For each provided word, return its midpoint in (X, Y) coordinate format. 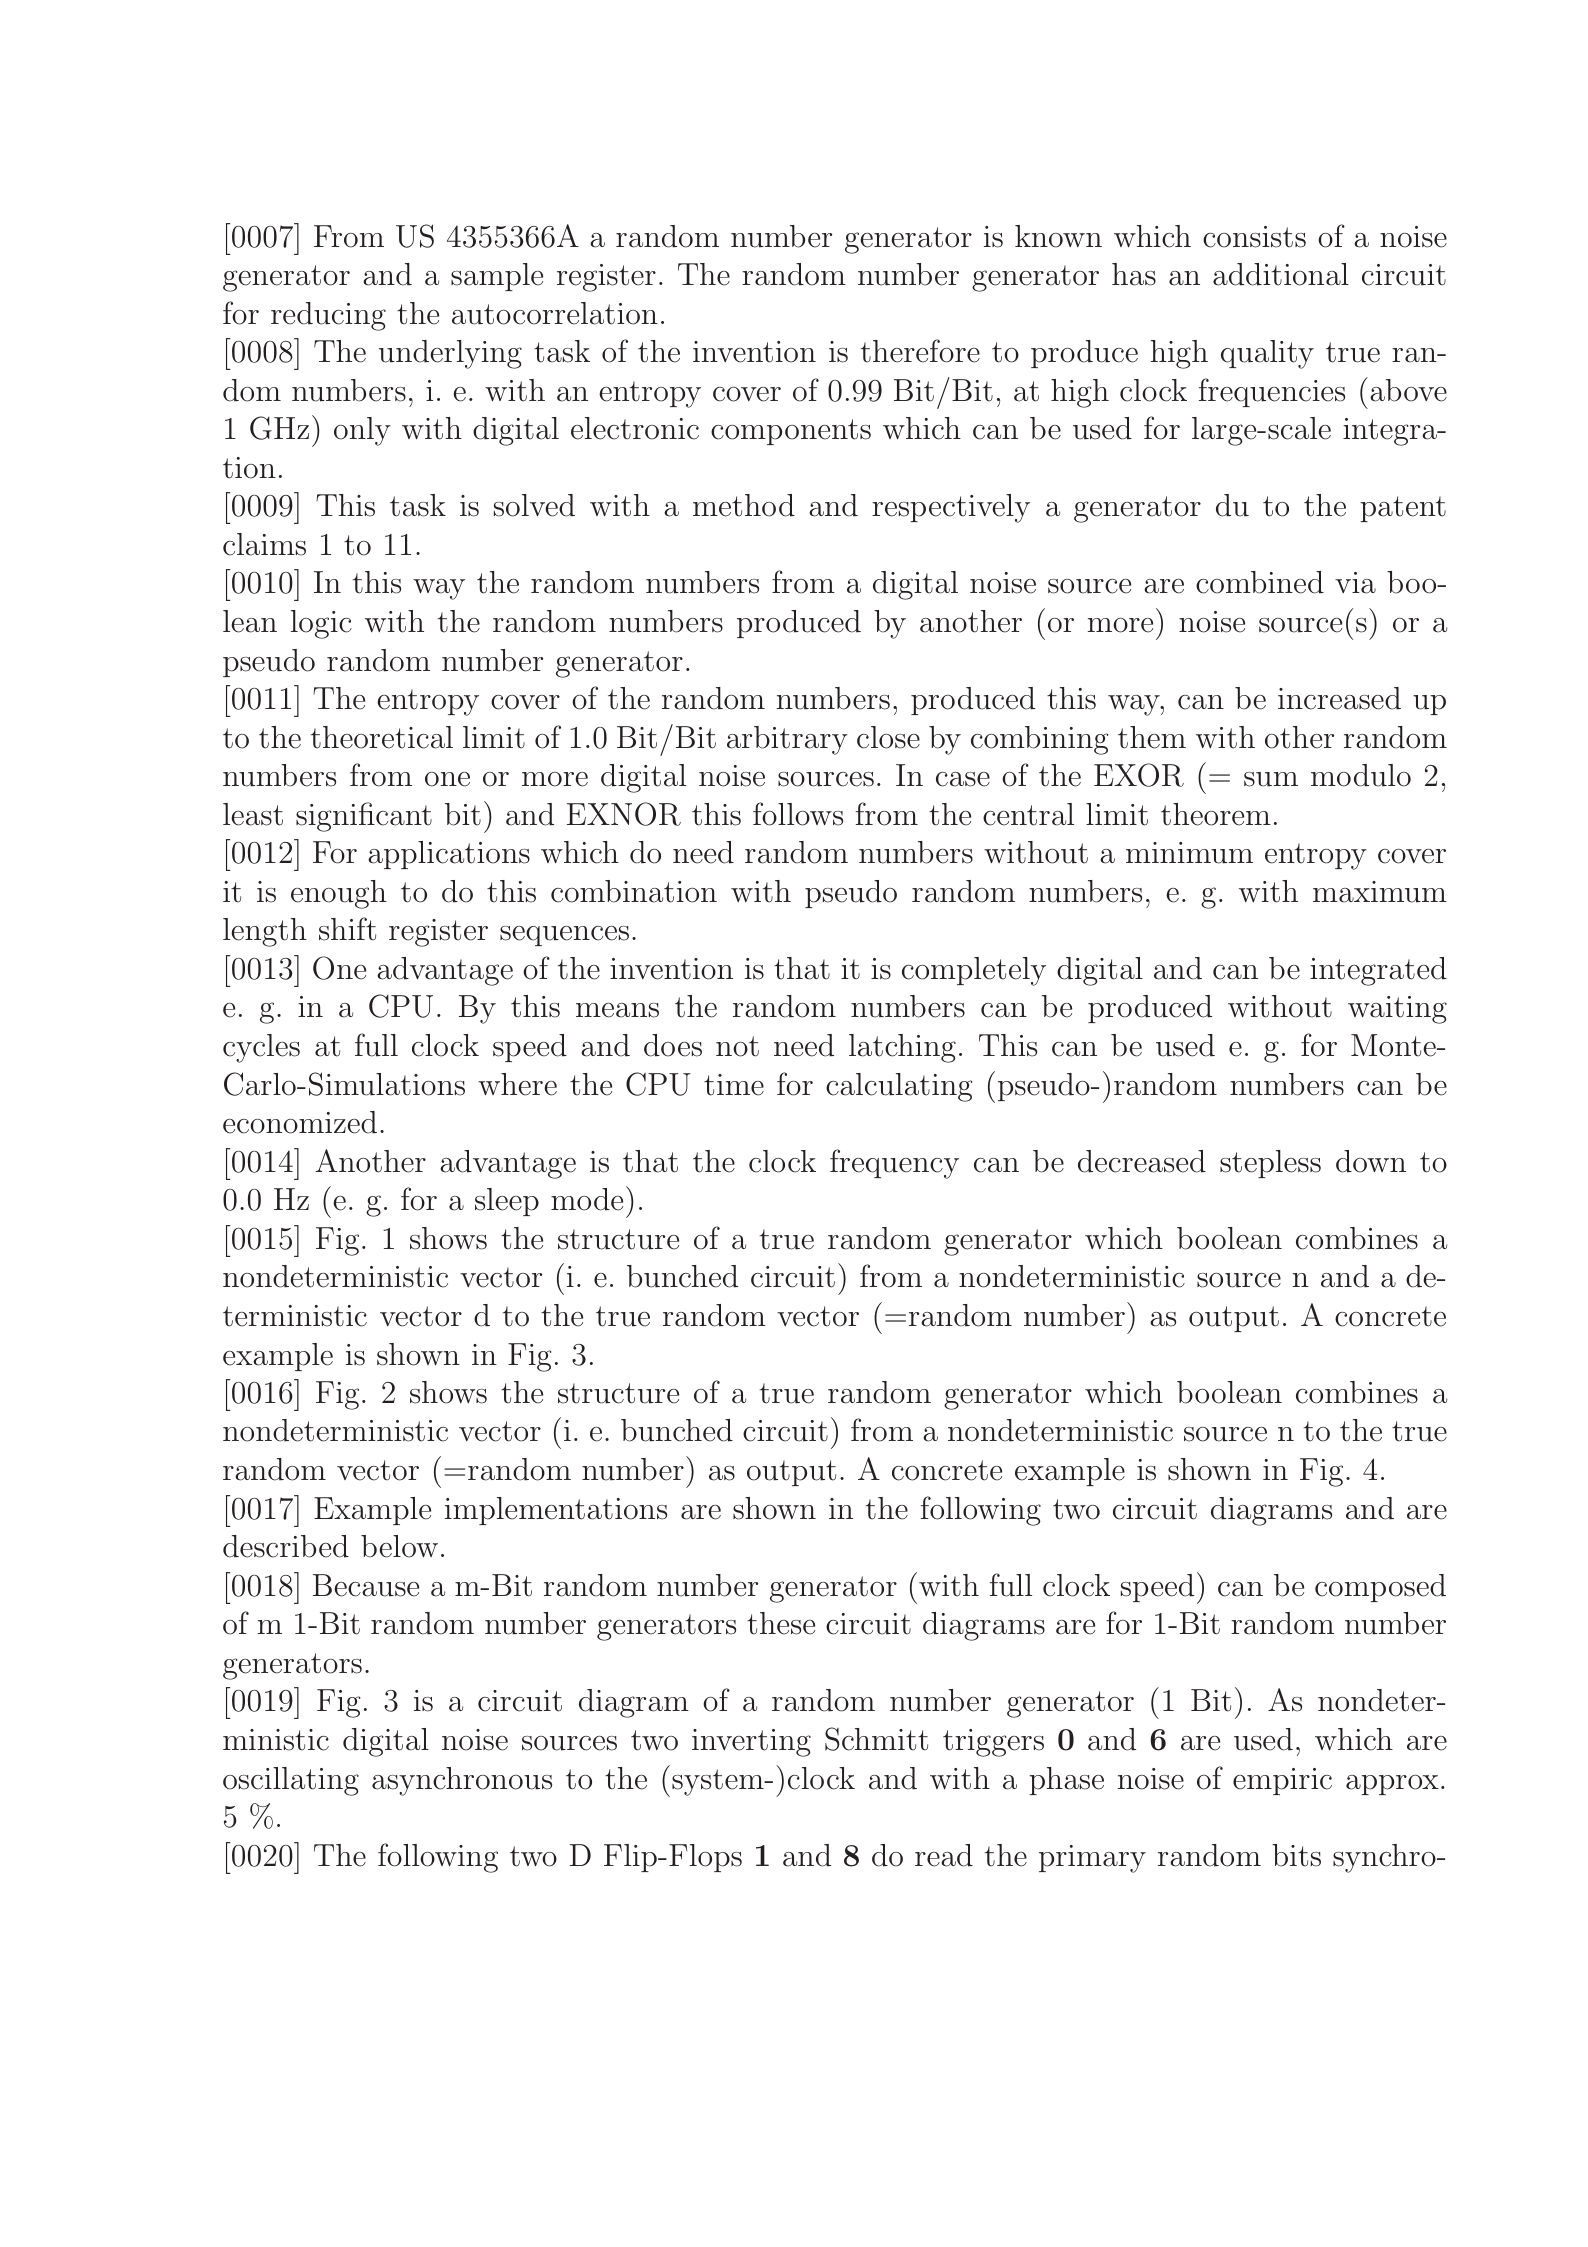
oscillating (291, 1781)
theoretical (382, 737)
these (781, 1623)
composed (1380, 1588)
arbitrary (787, 740)
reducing (328, 316)
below (399, 1546)
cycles (261, 1048)
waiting (1397, 1010)
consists (1254, 237)
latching (902, 1048)
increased (1339, 698)
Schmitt (876, 1739)
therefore (920, 351)
